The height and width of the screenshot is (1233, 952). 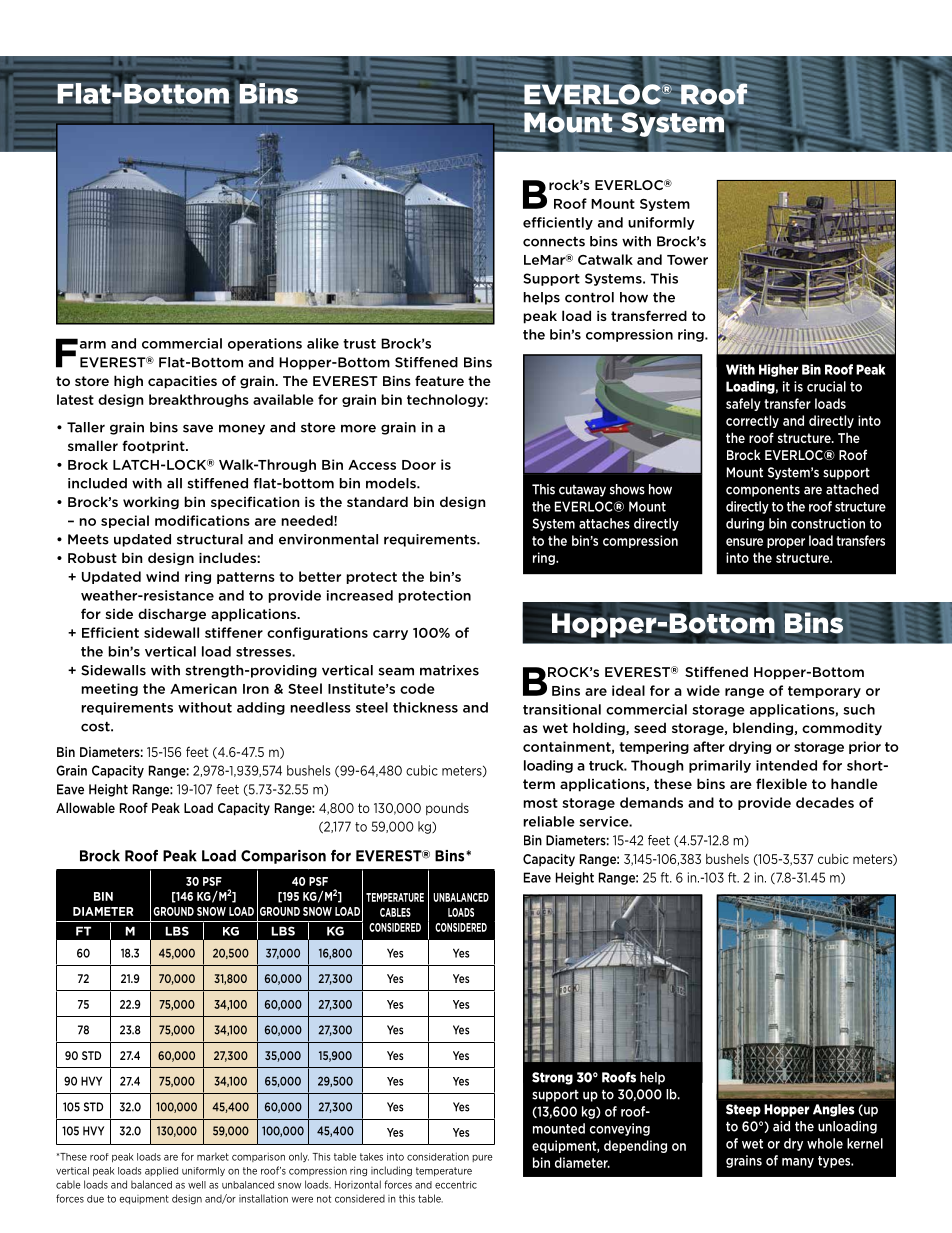 I want to click on operations, so click(x=265, y=344).
